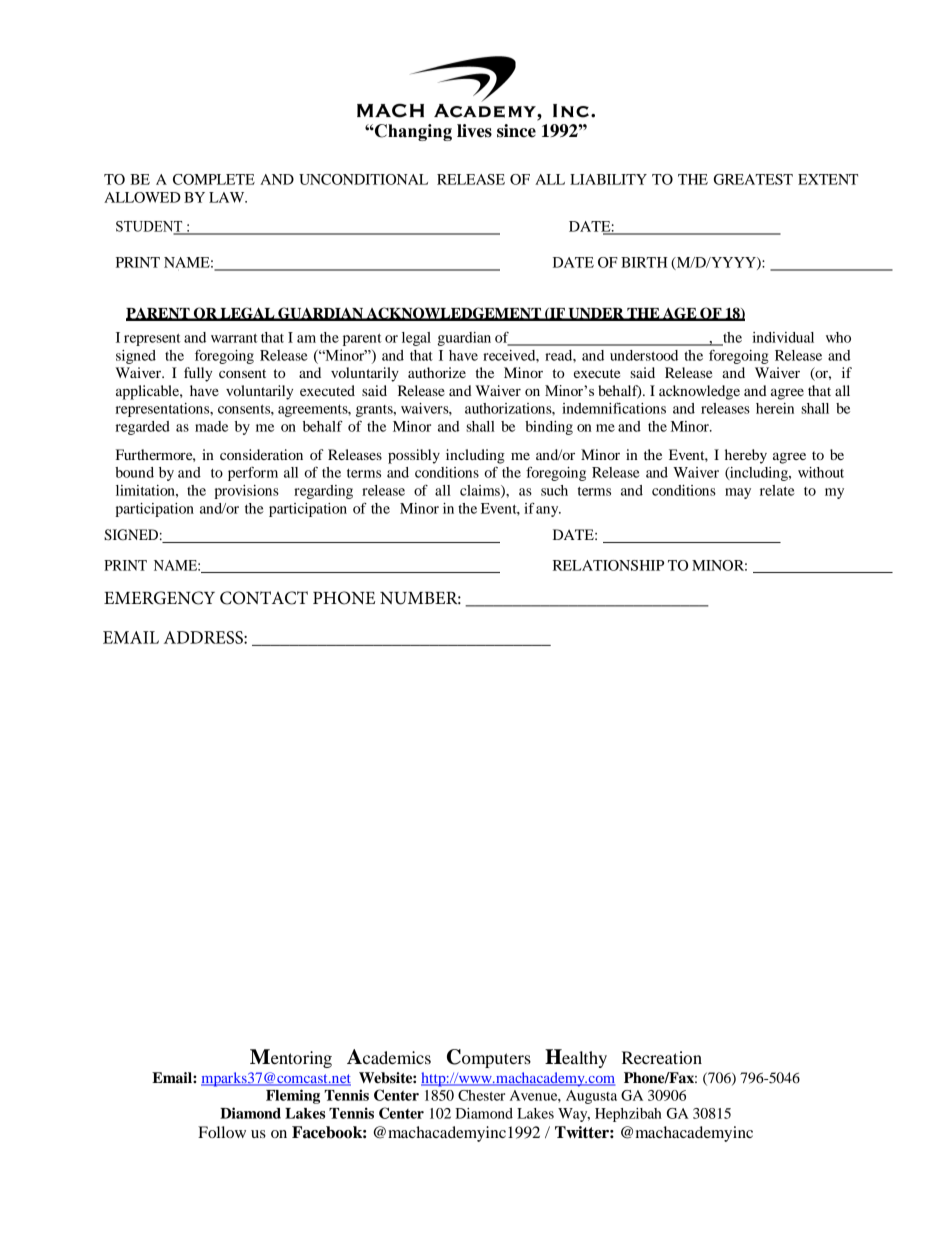 The image size is (952, 1233). I want to click on RELATIONSHIP, so click(608, 565).
